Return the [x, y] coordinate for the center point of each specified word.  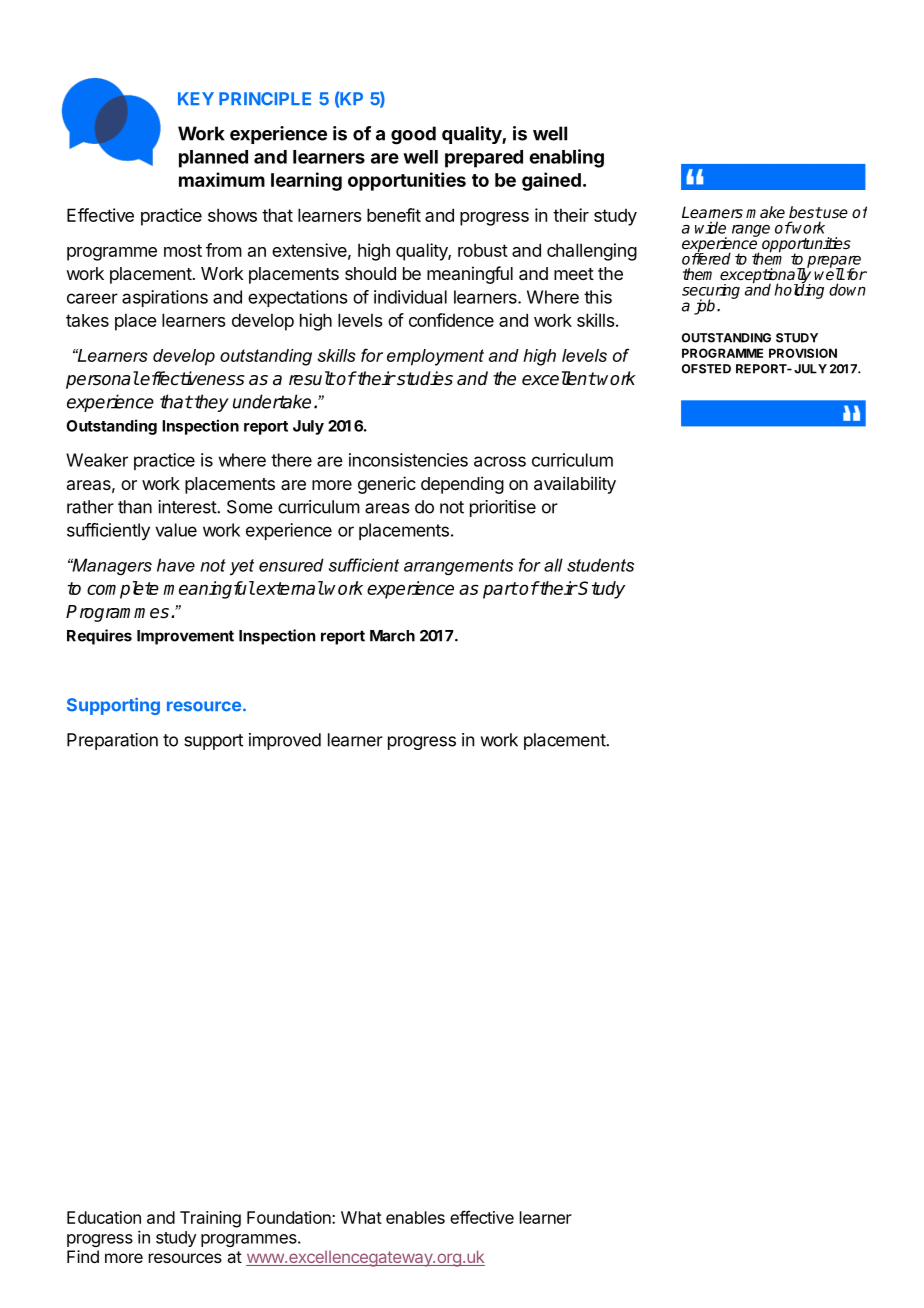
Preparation [112, 741]
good [413, 135]
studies [424, 378]
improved [285, 741]
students [600, 565]
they [210, 403]
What [361, 1217]
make [765, 212]
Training [210, 1219]
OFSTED [706, 369]
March [392, 636]
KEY [196, 98]
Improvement [185, 637]
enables [415, 1217]
